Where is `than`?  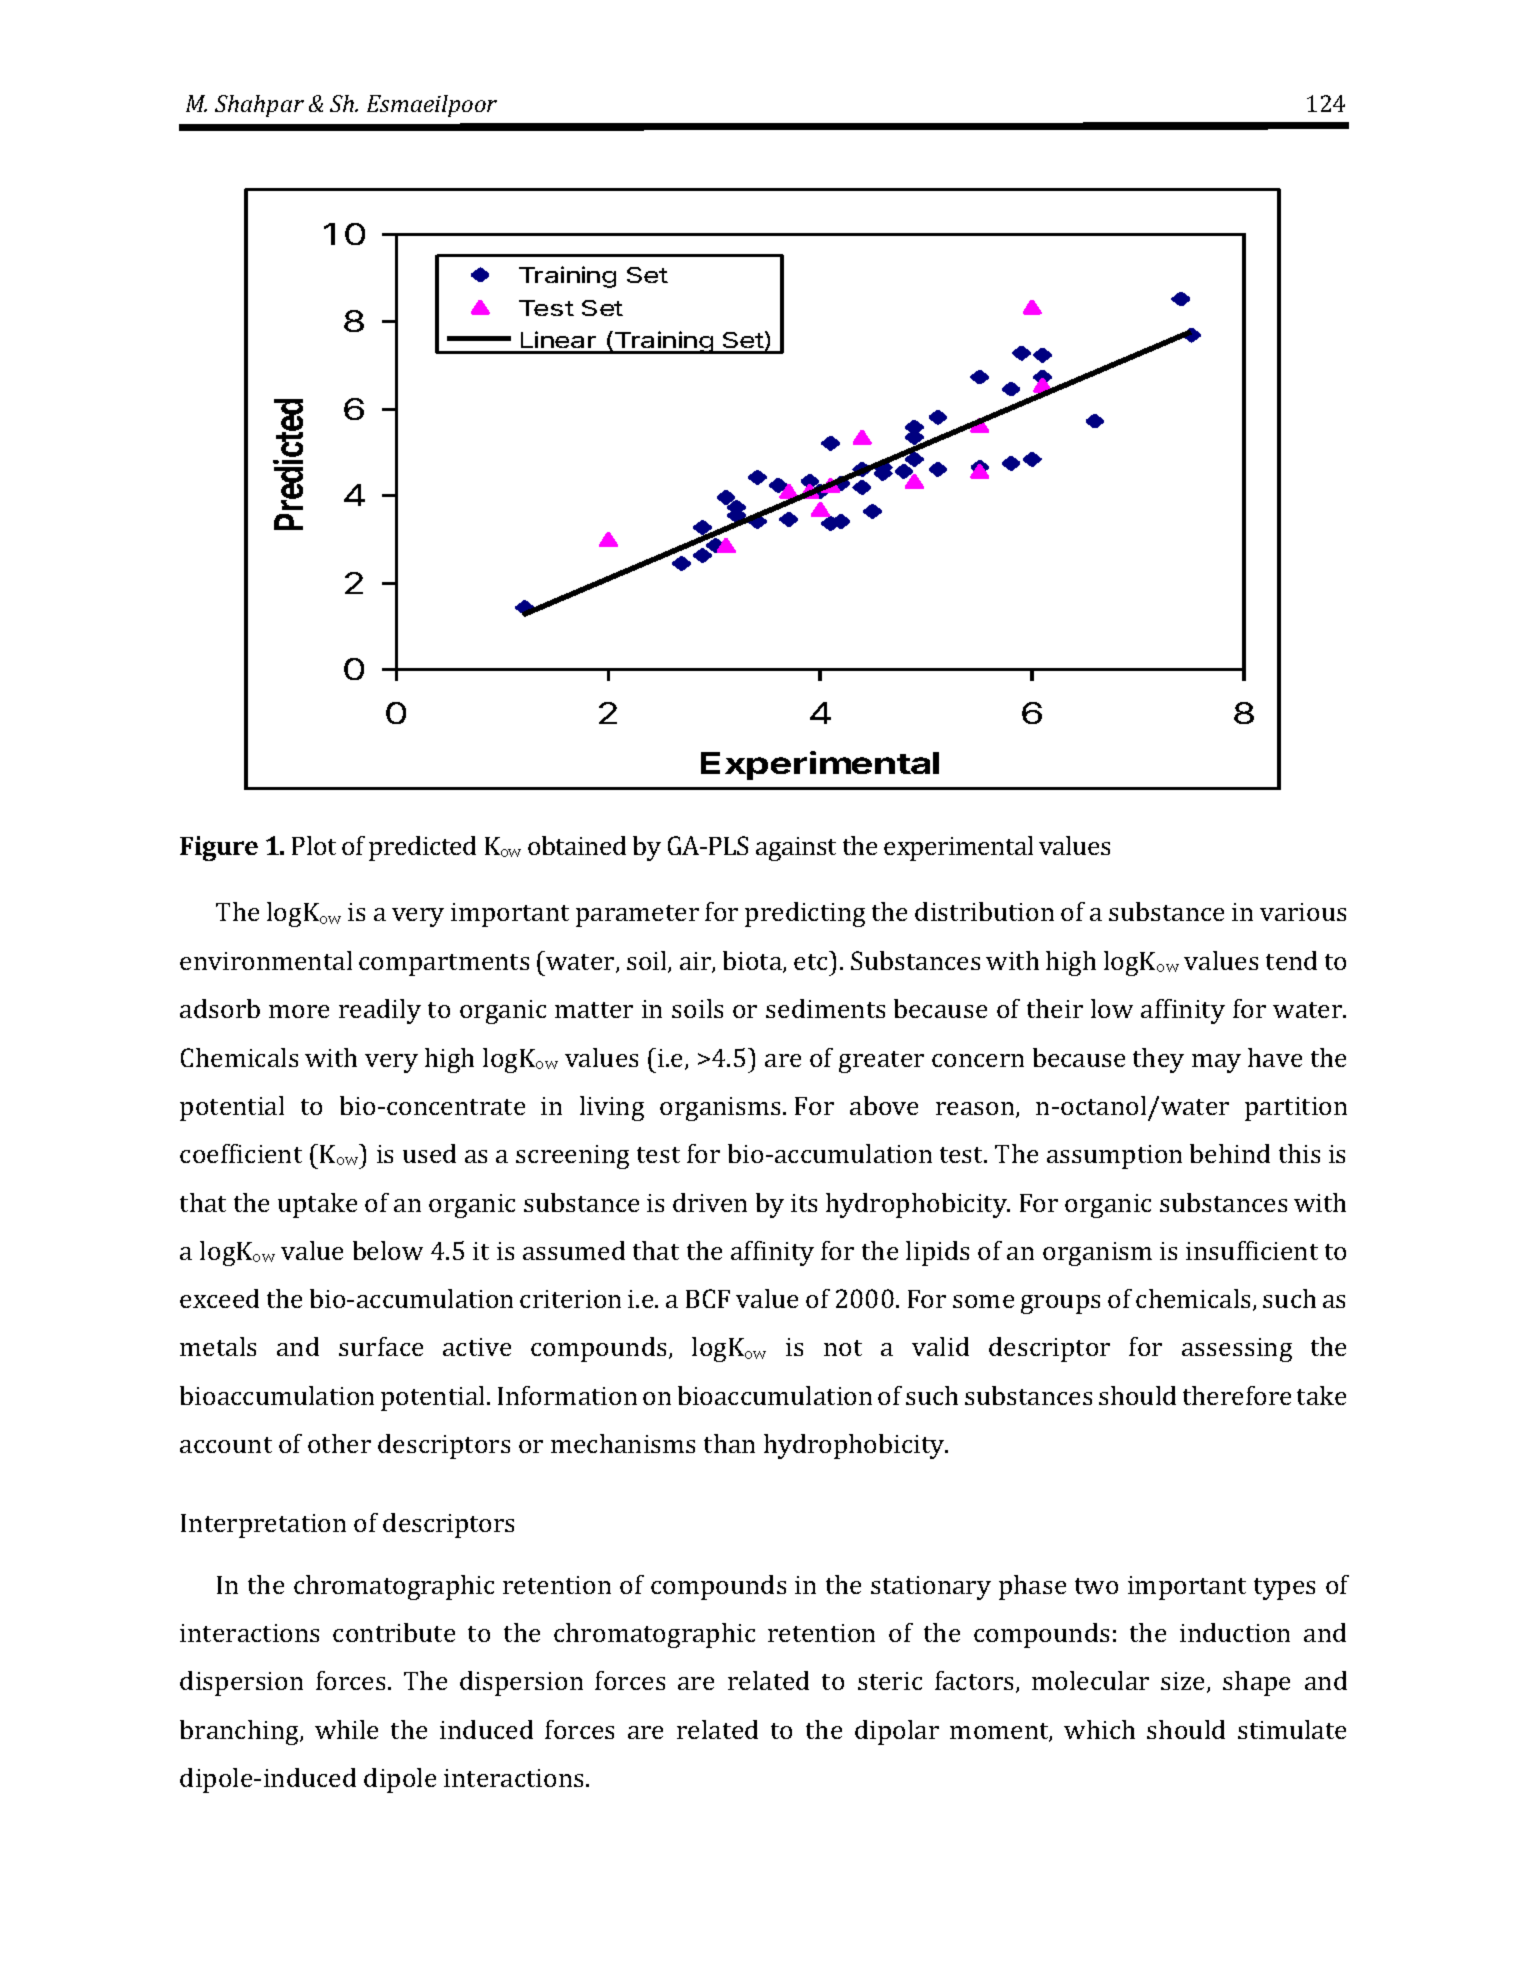
than is located at coordinates (729, 1443).
